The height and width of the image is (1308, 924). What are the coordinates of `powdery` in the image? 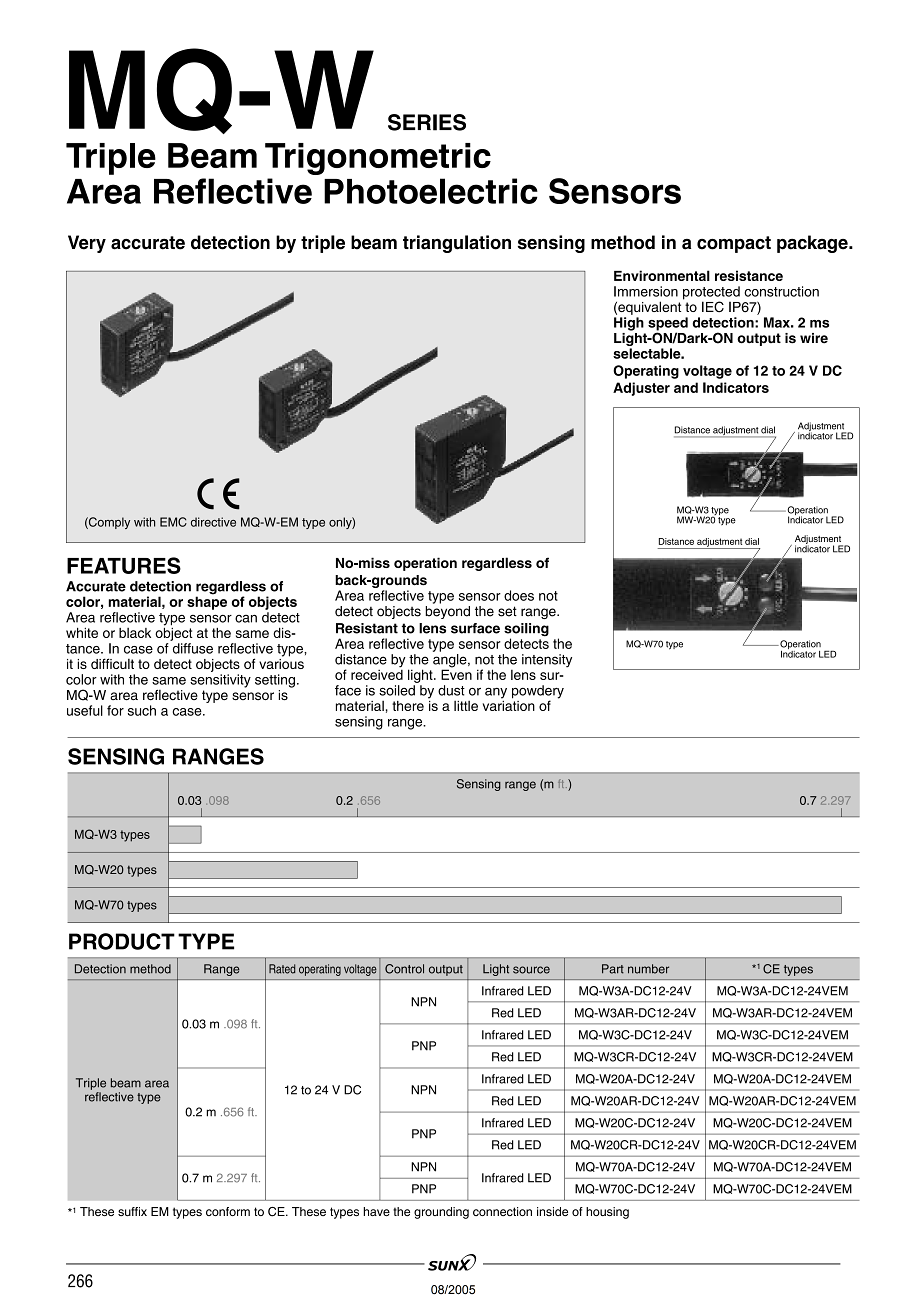 It's located at (538, 693).
